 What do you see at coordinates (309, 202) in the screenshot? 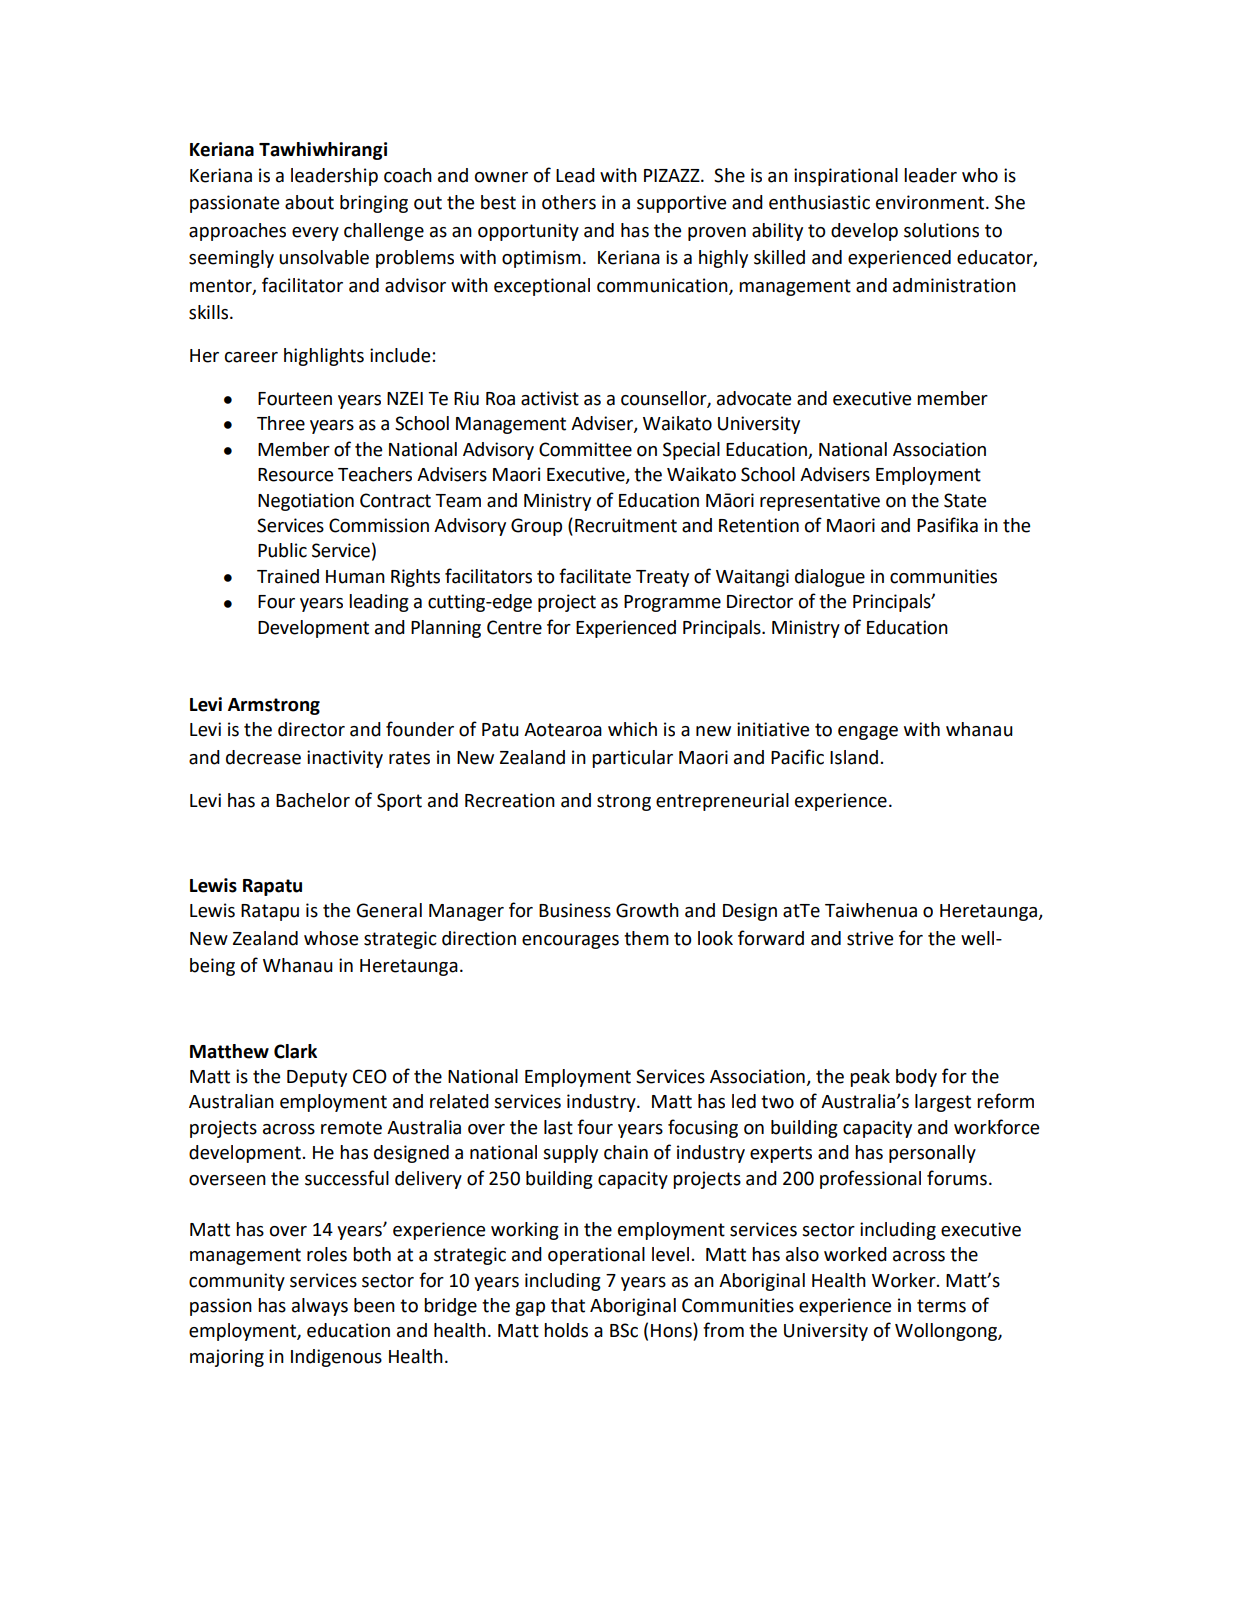
I see `about` at bounding box center [309, 202].
